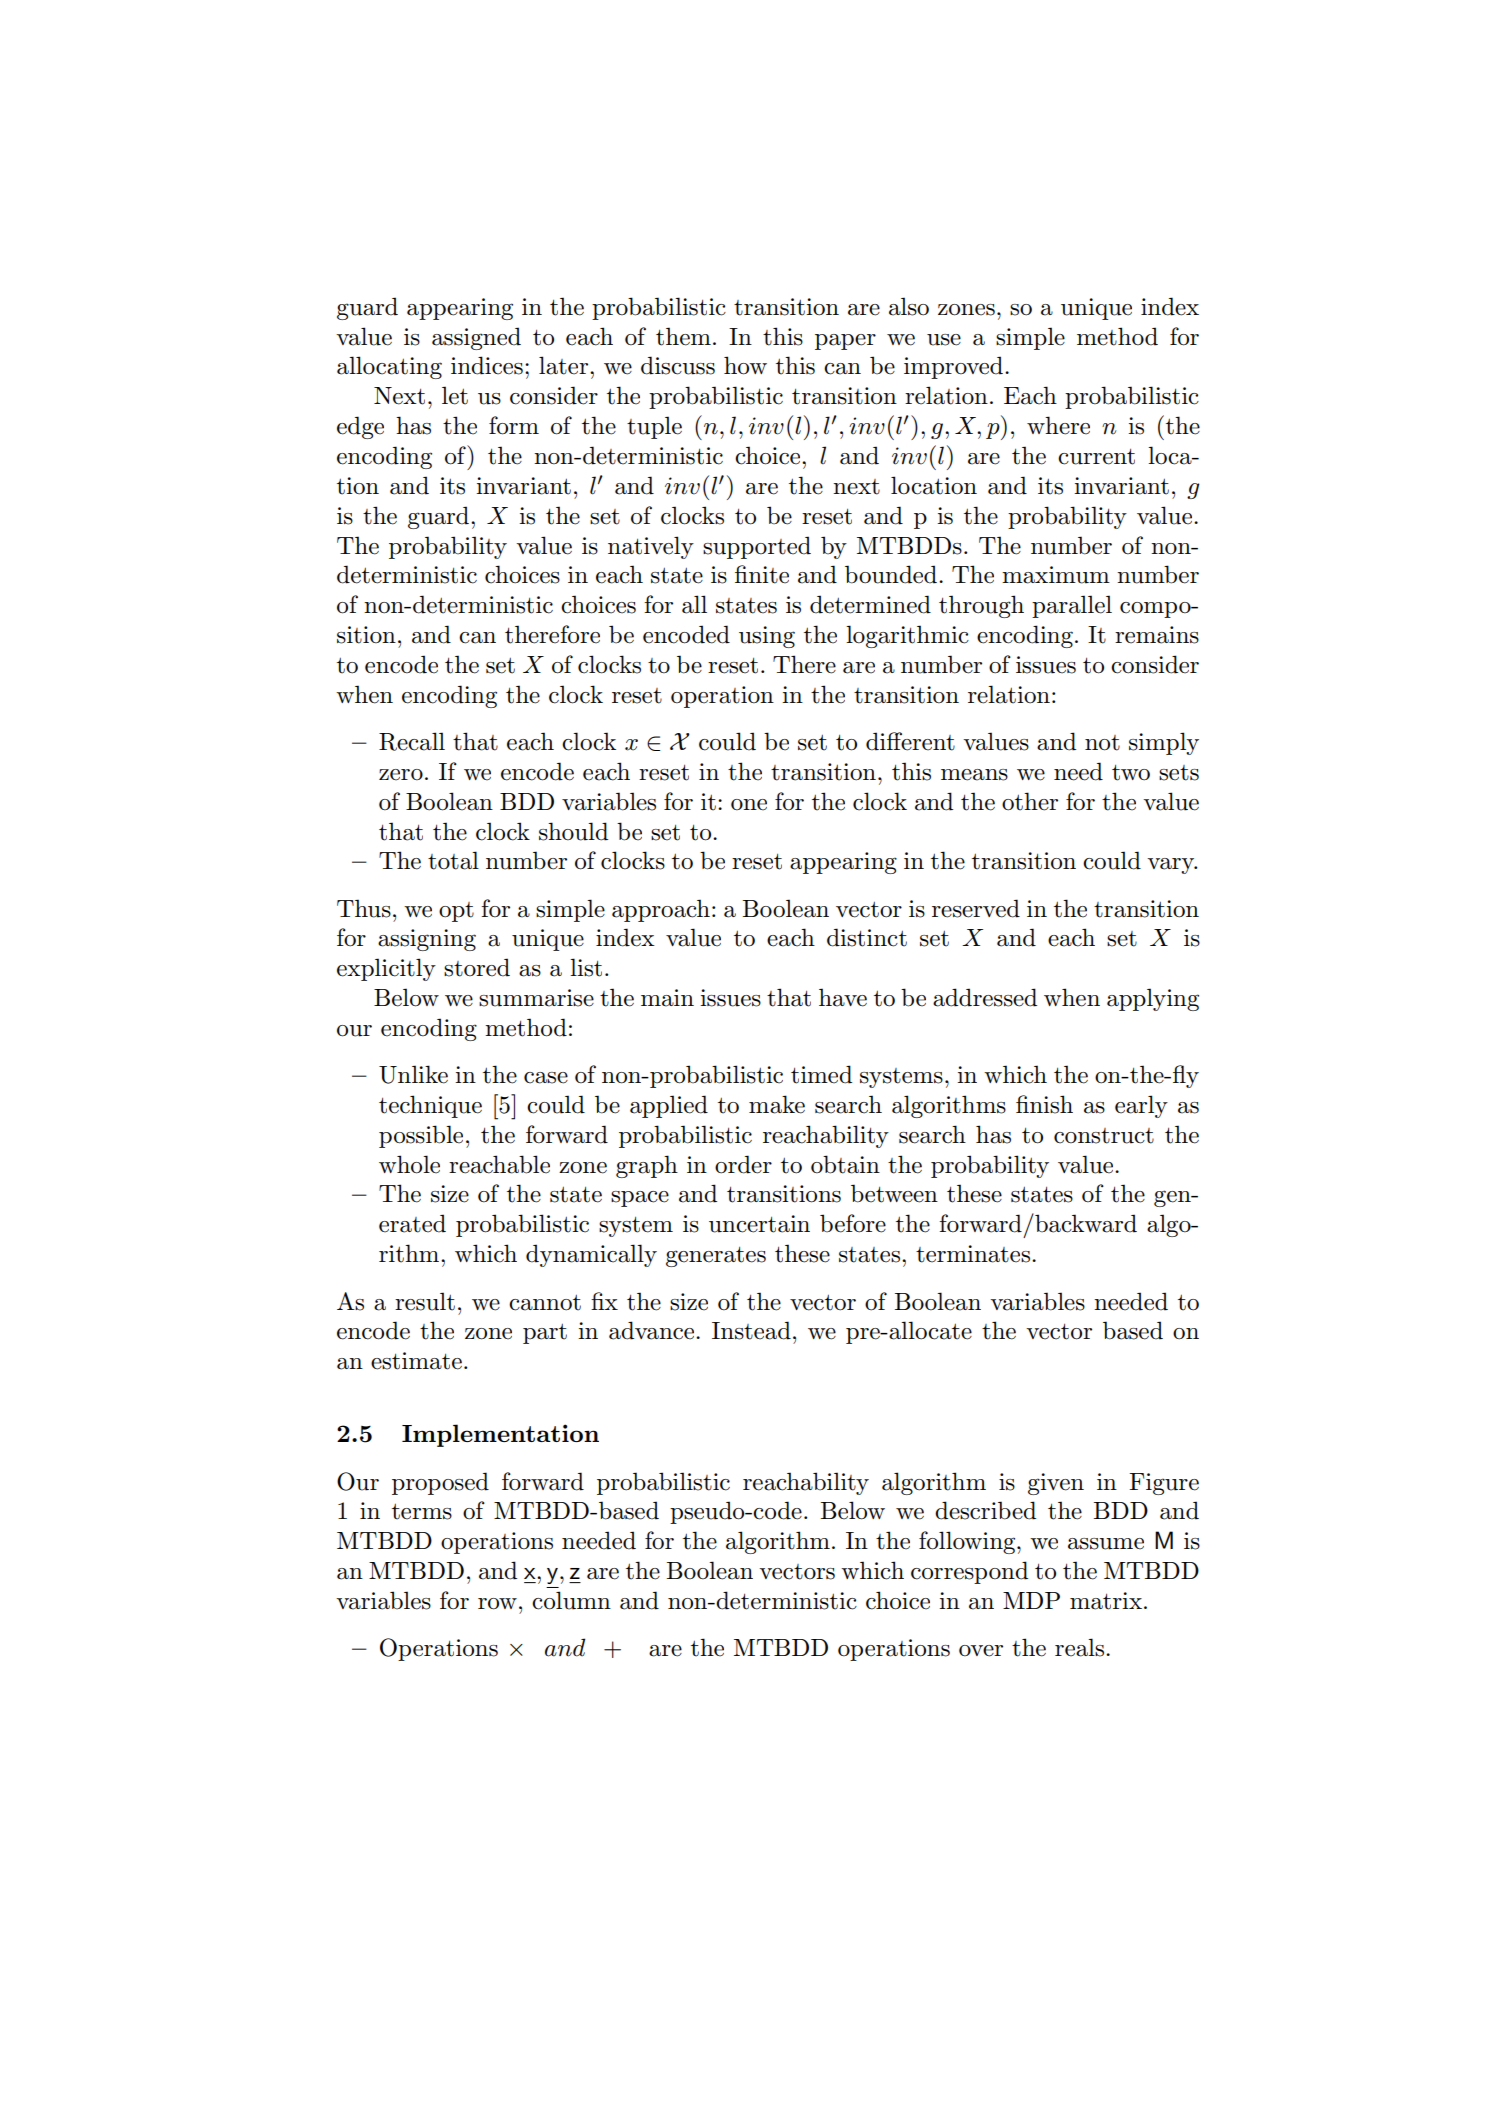  Describe the element at coordinates (412, 741) in the screenshot. I see `Recall` at that location.
